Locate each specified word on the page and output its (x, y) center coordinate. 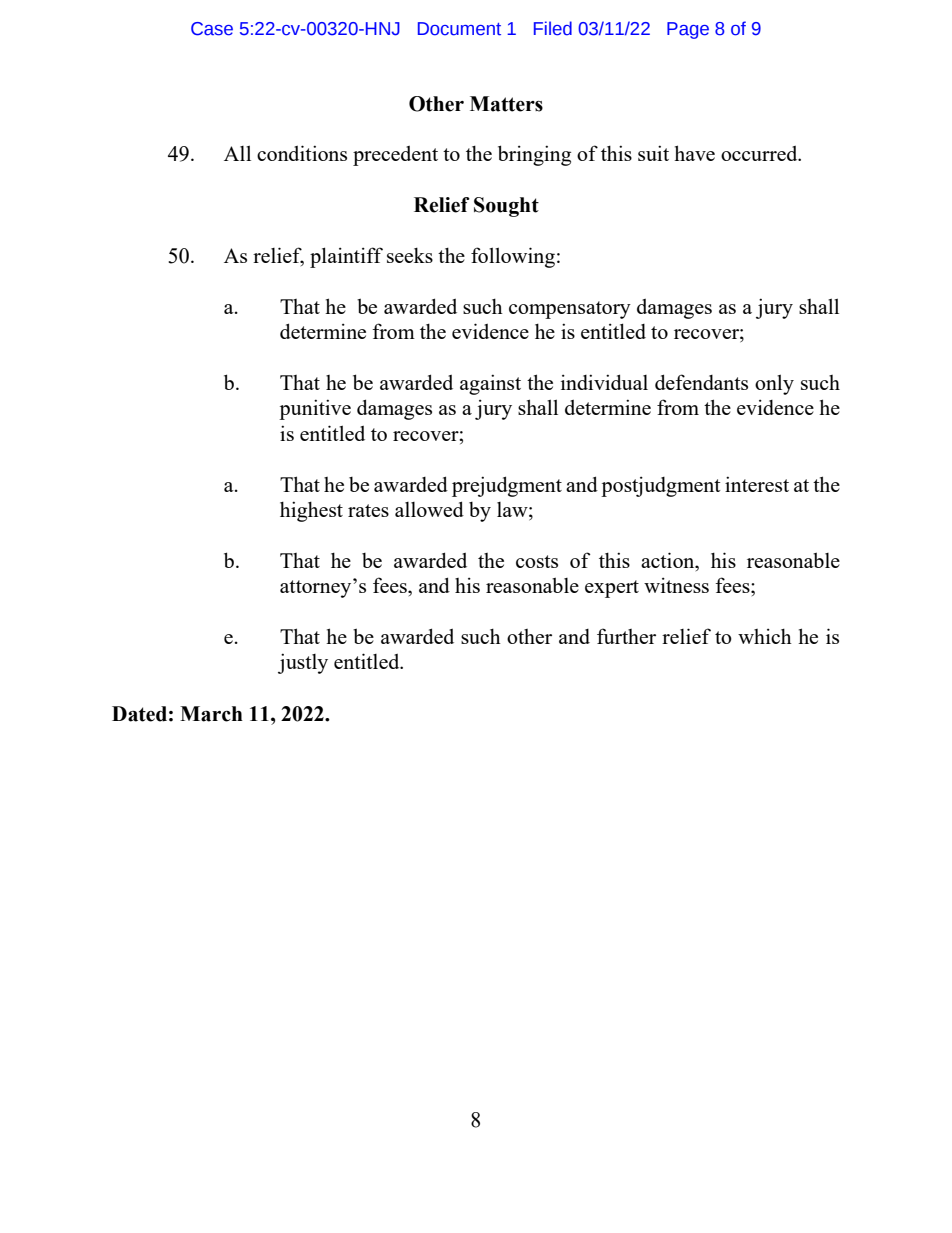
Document (459, 29)
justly (303, 663)
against (490, 384)
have (694, 153)
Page (688, 30)
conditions (302, 153)
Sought (506, 207)
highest (311, 511)
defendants (701, 382)
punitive (315, 409)
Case (212, 29)
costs (537, 561)
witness (676, 585)
